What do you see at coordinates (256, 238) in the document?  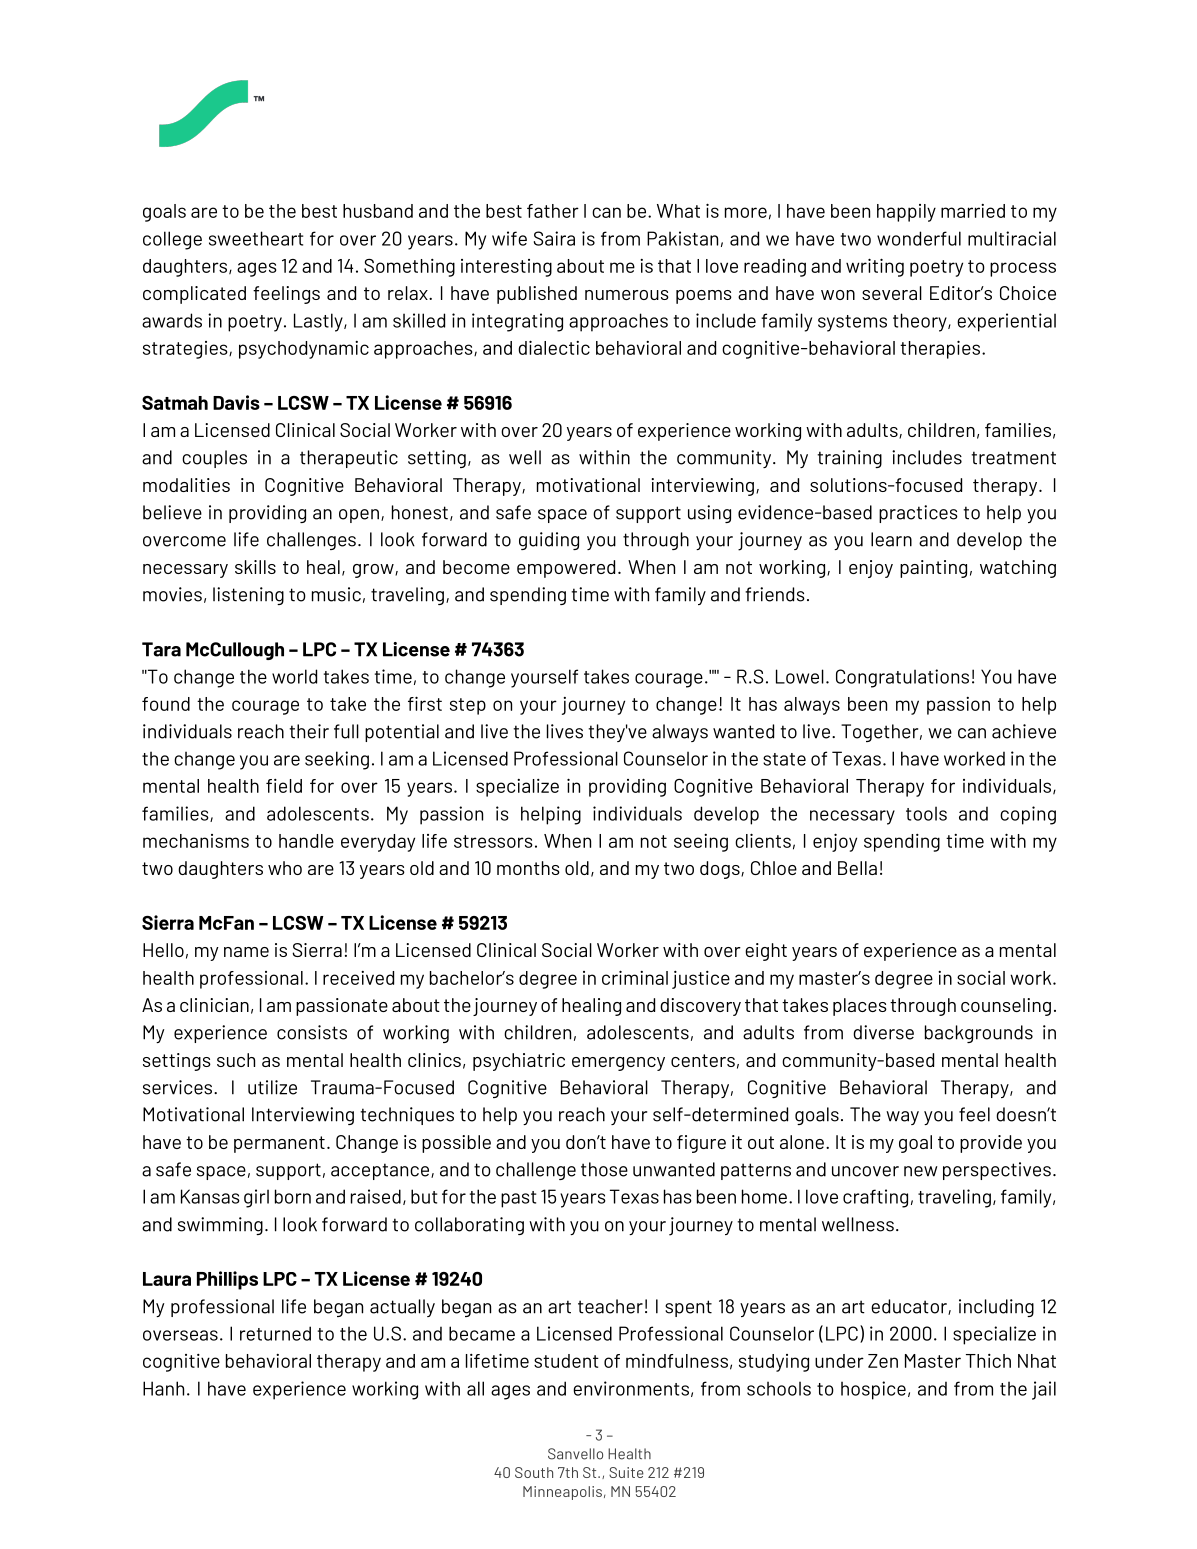 I see `sweetheart` at bounding box center [256, 238].
